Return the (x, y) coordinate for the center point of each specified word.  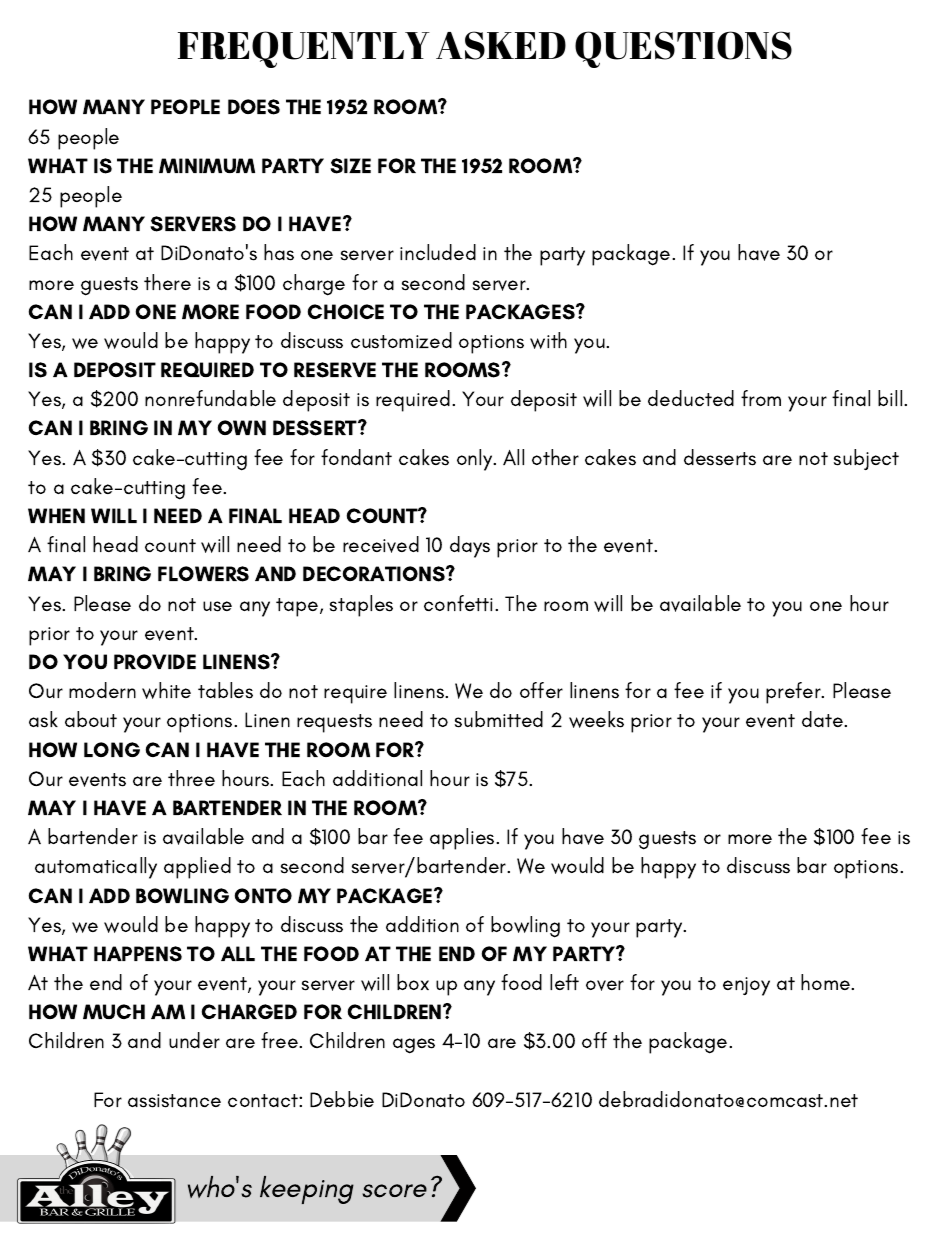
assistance (174, 1101)
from (761, 398)
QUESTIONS (683, 49)
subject (866, 459)
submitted (499, 719)
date (824, 719)
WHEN (56, 515)
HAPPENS (138, 954)
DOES (254, 107)
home (827, 982)
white (166, 690)
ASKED (501, 45)
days (470, 547)
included (438, 252)
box (413, 982)
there (167, 282)
